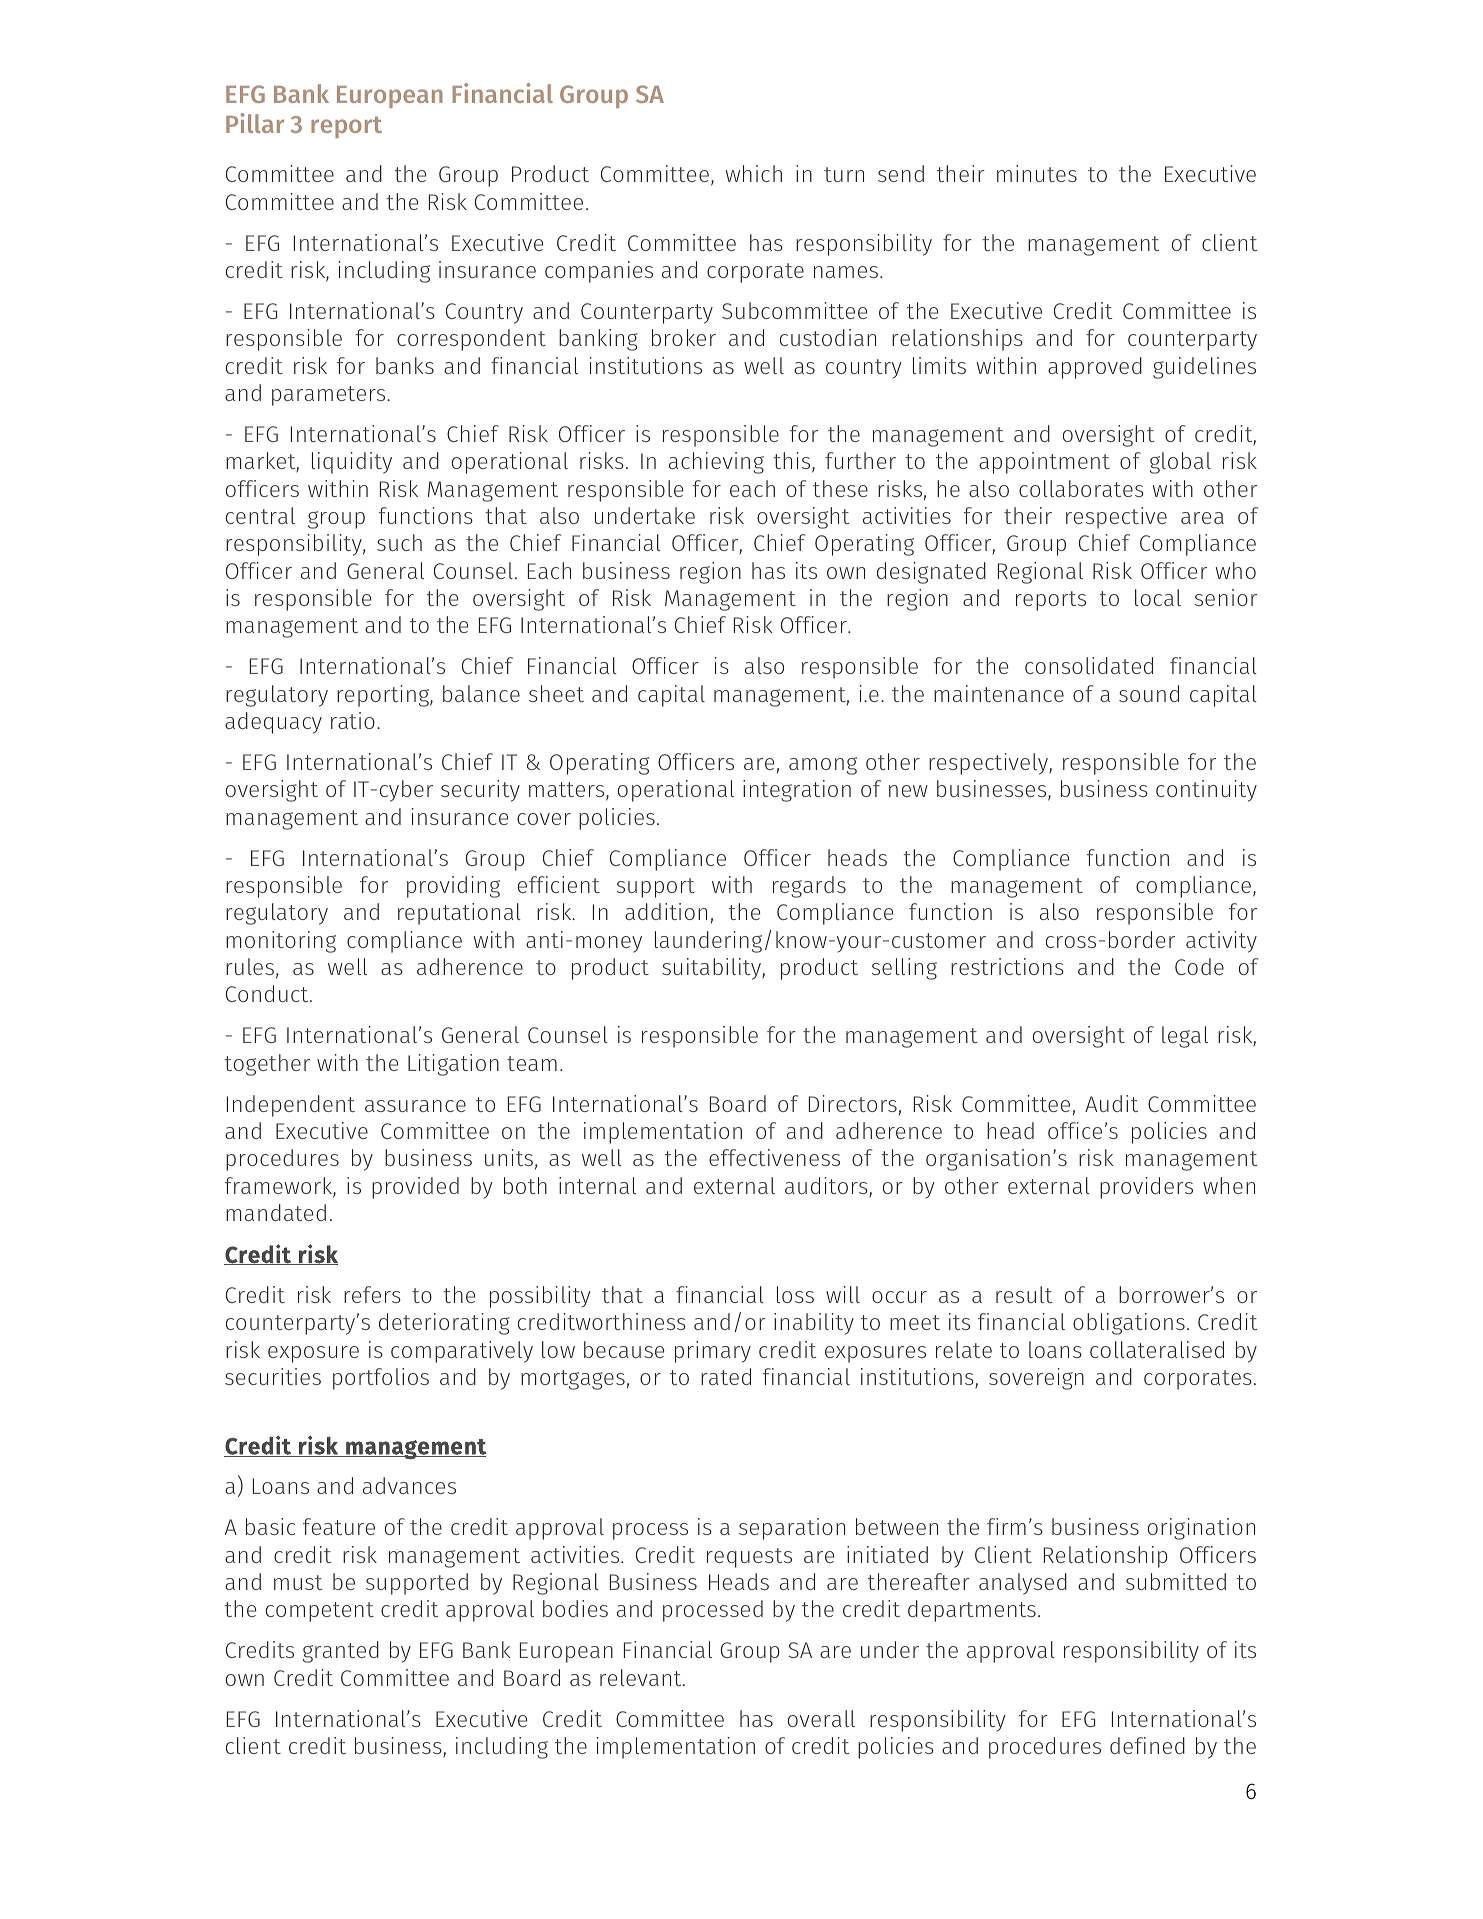  I want to click on provided, so click(415, 1188).
